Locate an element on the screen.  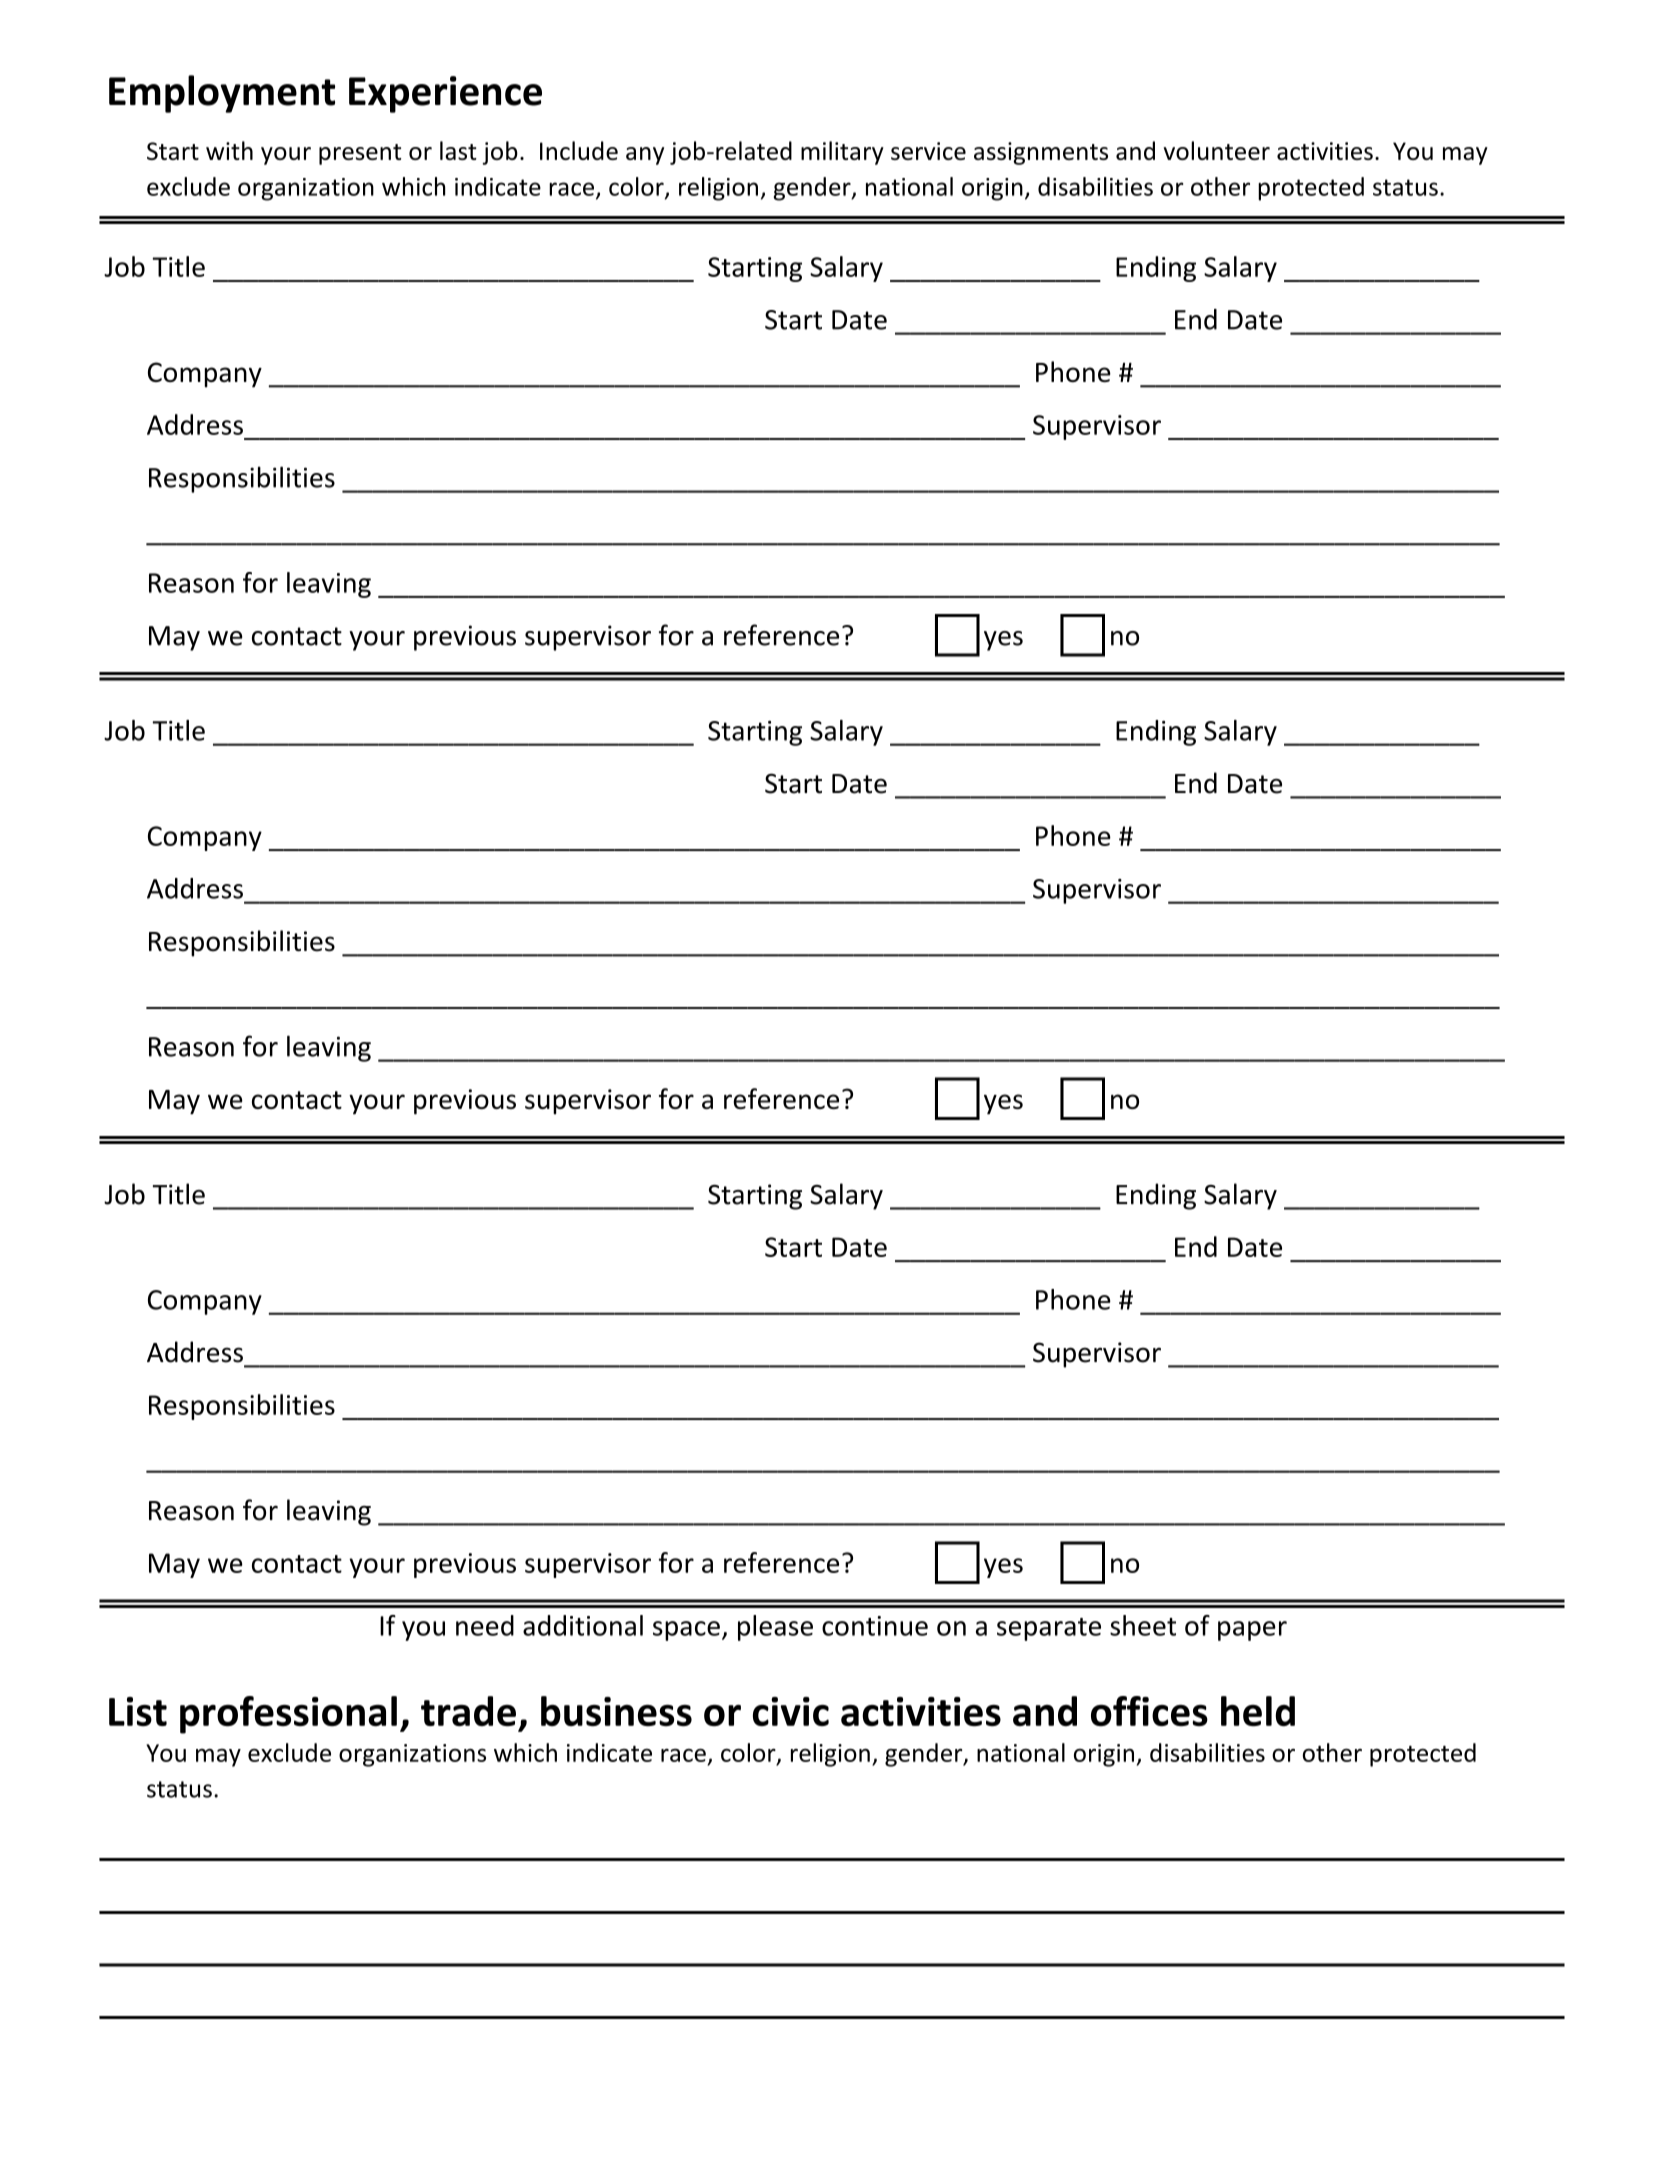
sheet is located at coordinates (1143, 1625).
